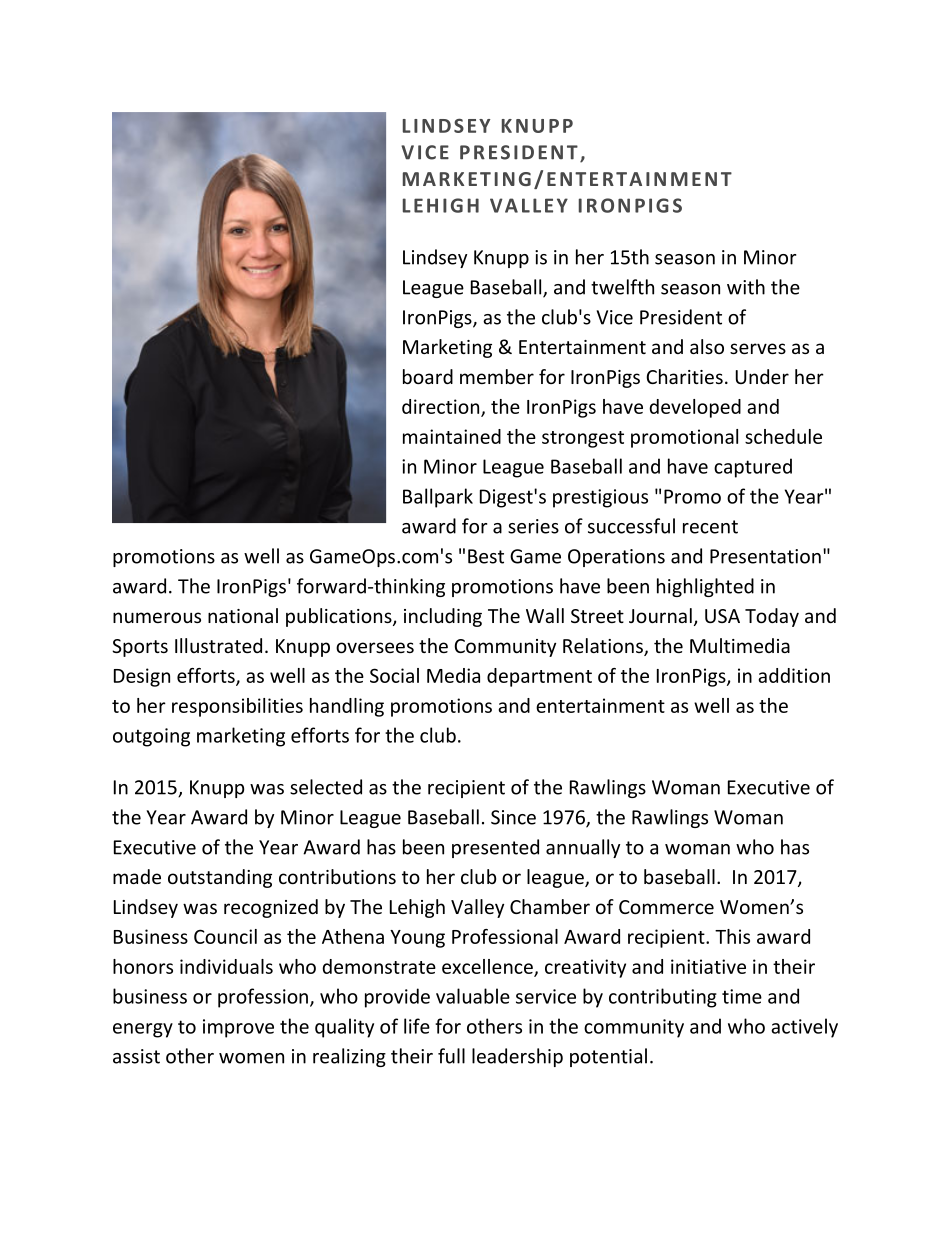 The height and width of the screenshot is (1233, 952). I want to click on board, so click(428, 376).
